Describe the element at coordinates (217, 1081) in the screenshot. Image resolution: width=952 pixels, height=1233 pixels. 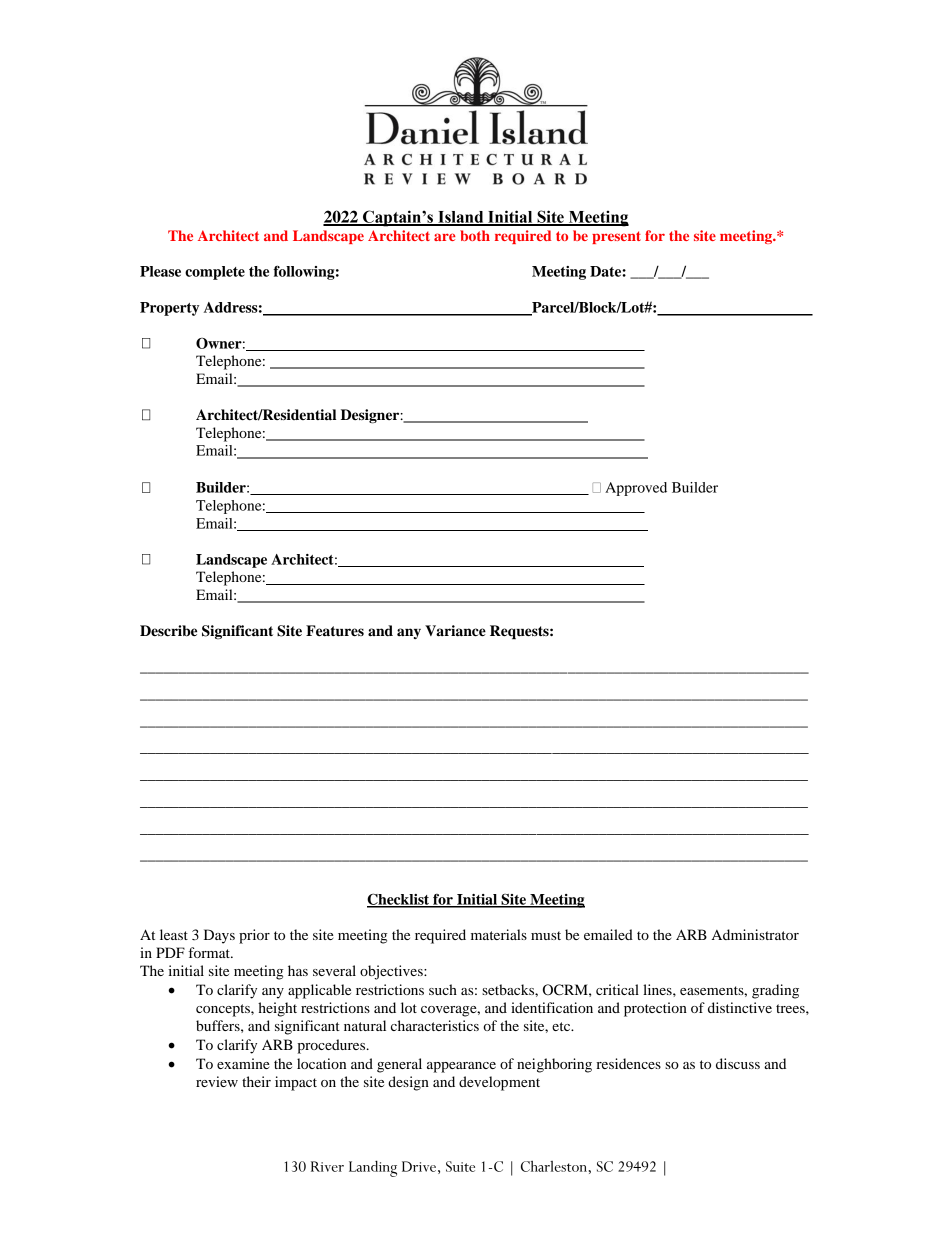
I see `review` at that location.
